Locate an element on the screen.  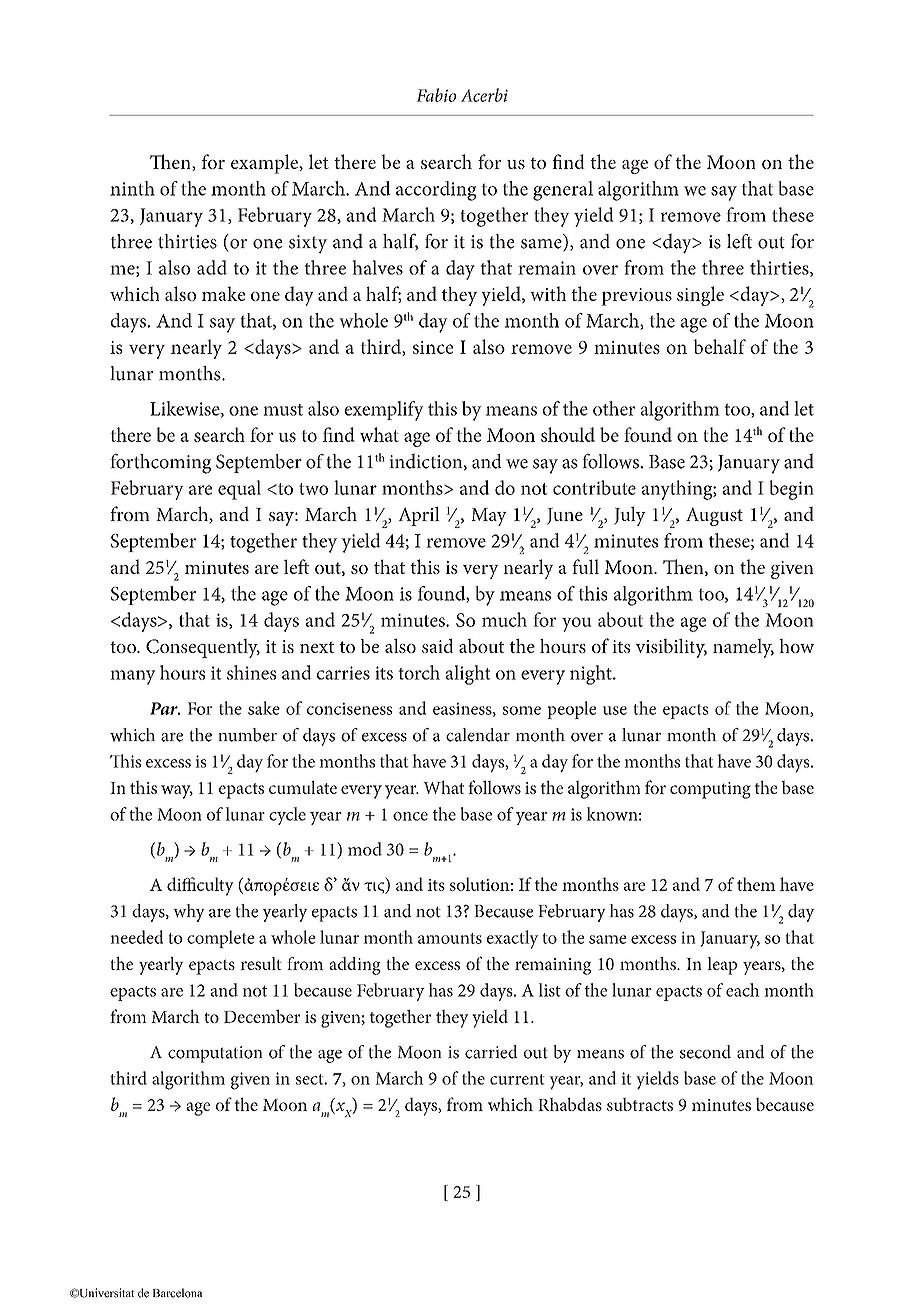
current is located at coordinates (517, 1079).
